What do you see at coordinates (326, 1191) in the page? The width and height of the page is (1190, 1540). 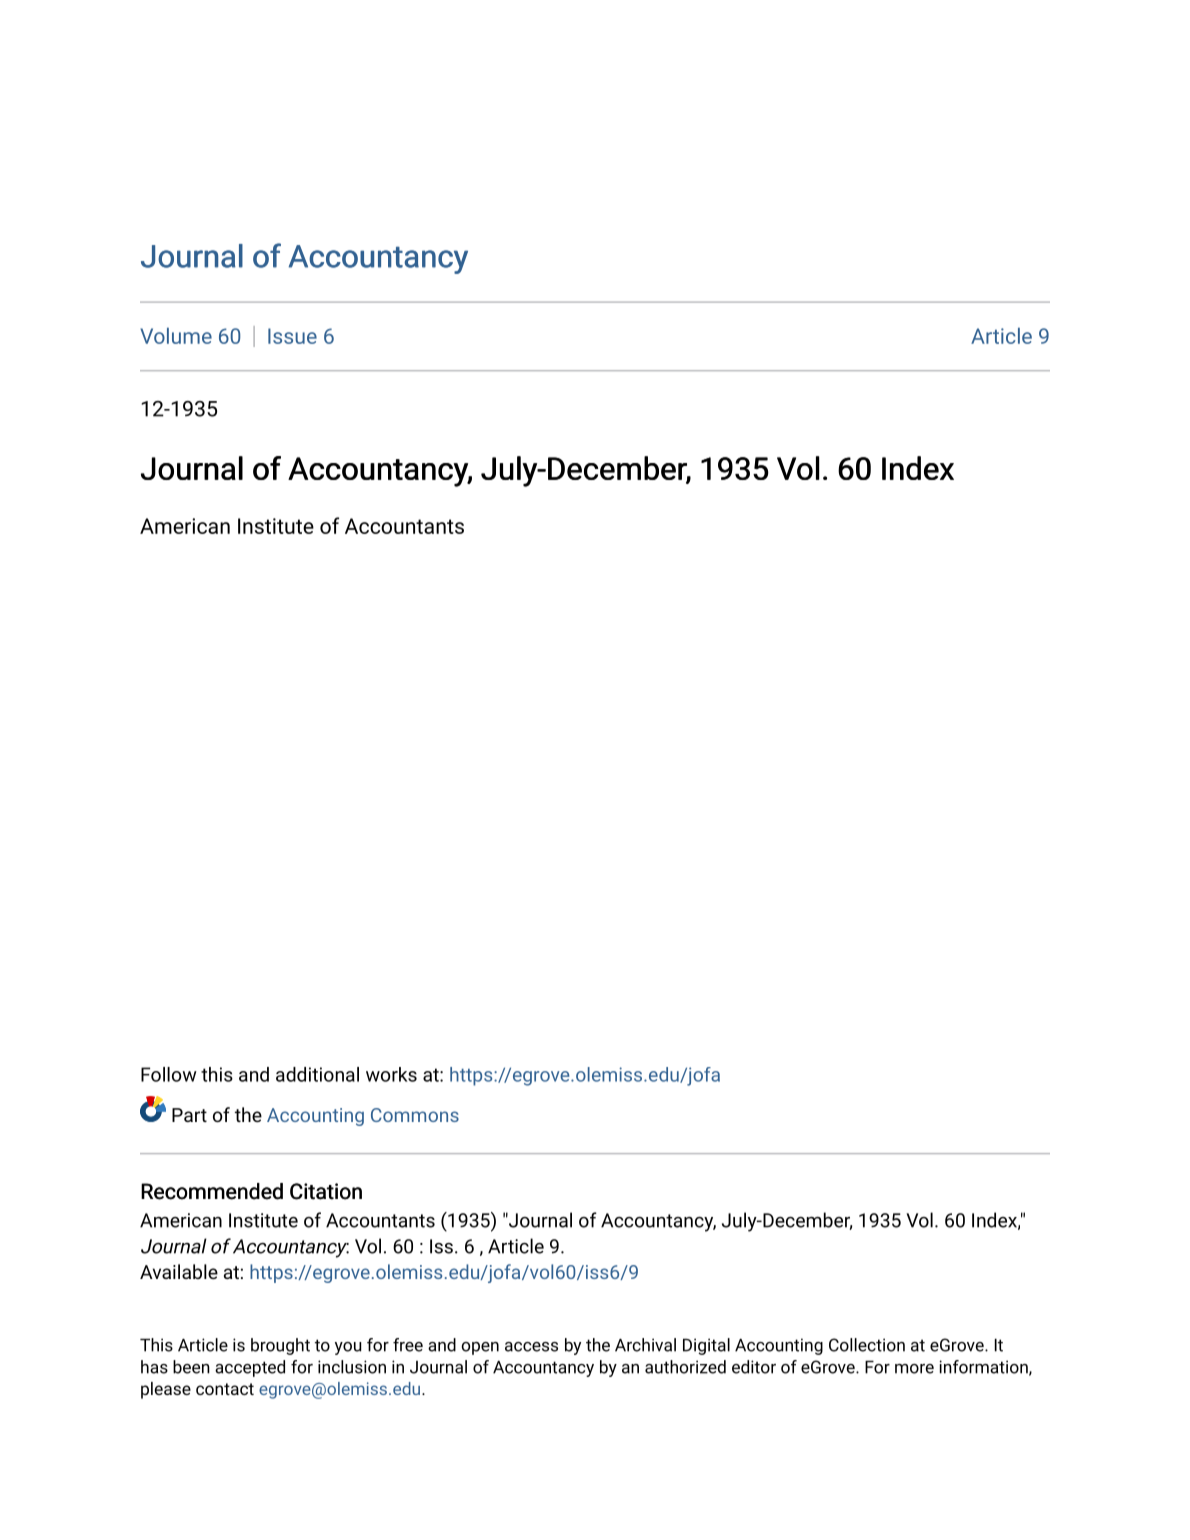 I see `Citation` at bounding box center [326, 1191].
